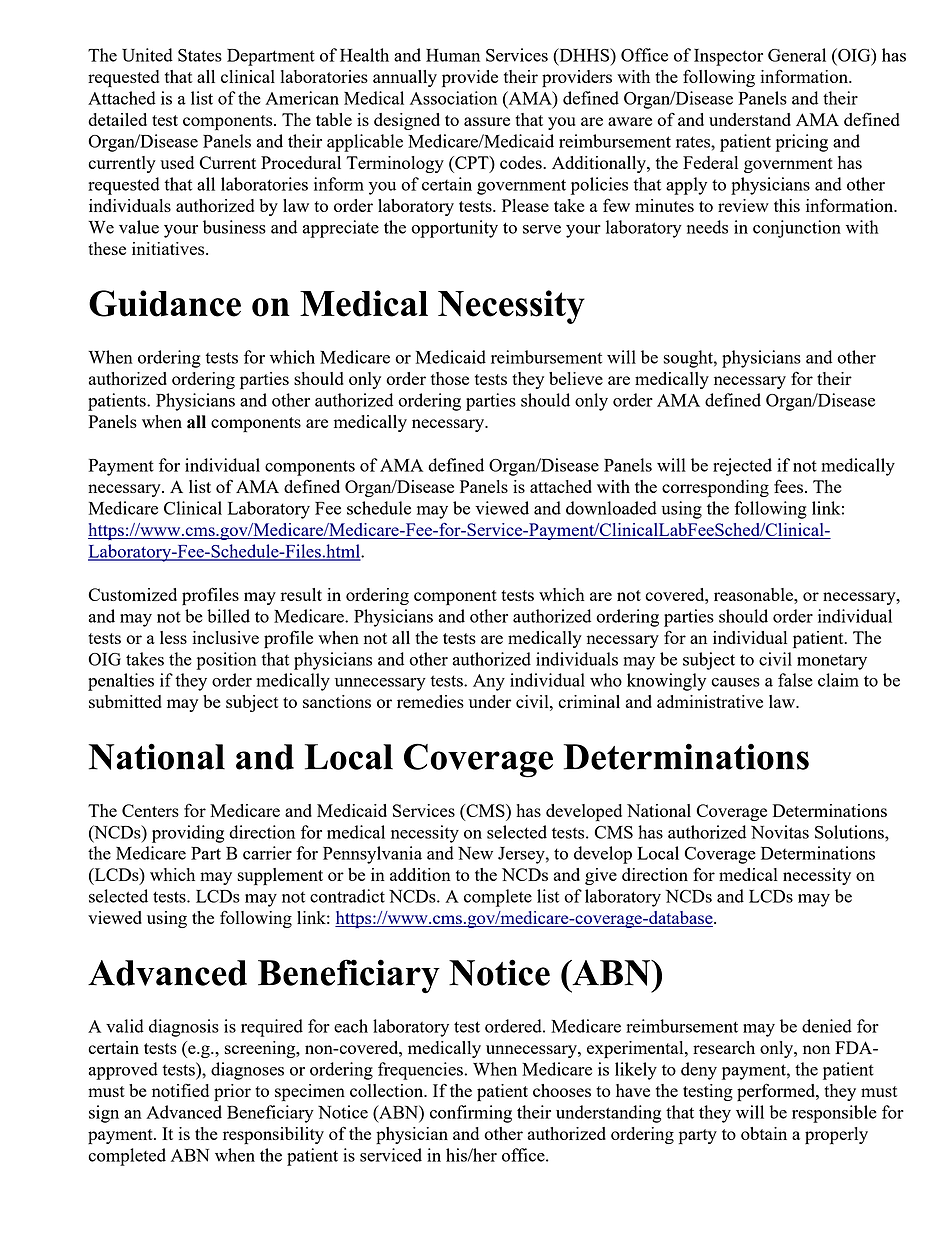 Image resolution: width=952 pixels, height=1233 pixels. Describe the element at coordinates (453, 98) in the screenshot. I see `Association` at that location.
